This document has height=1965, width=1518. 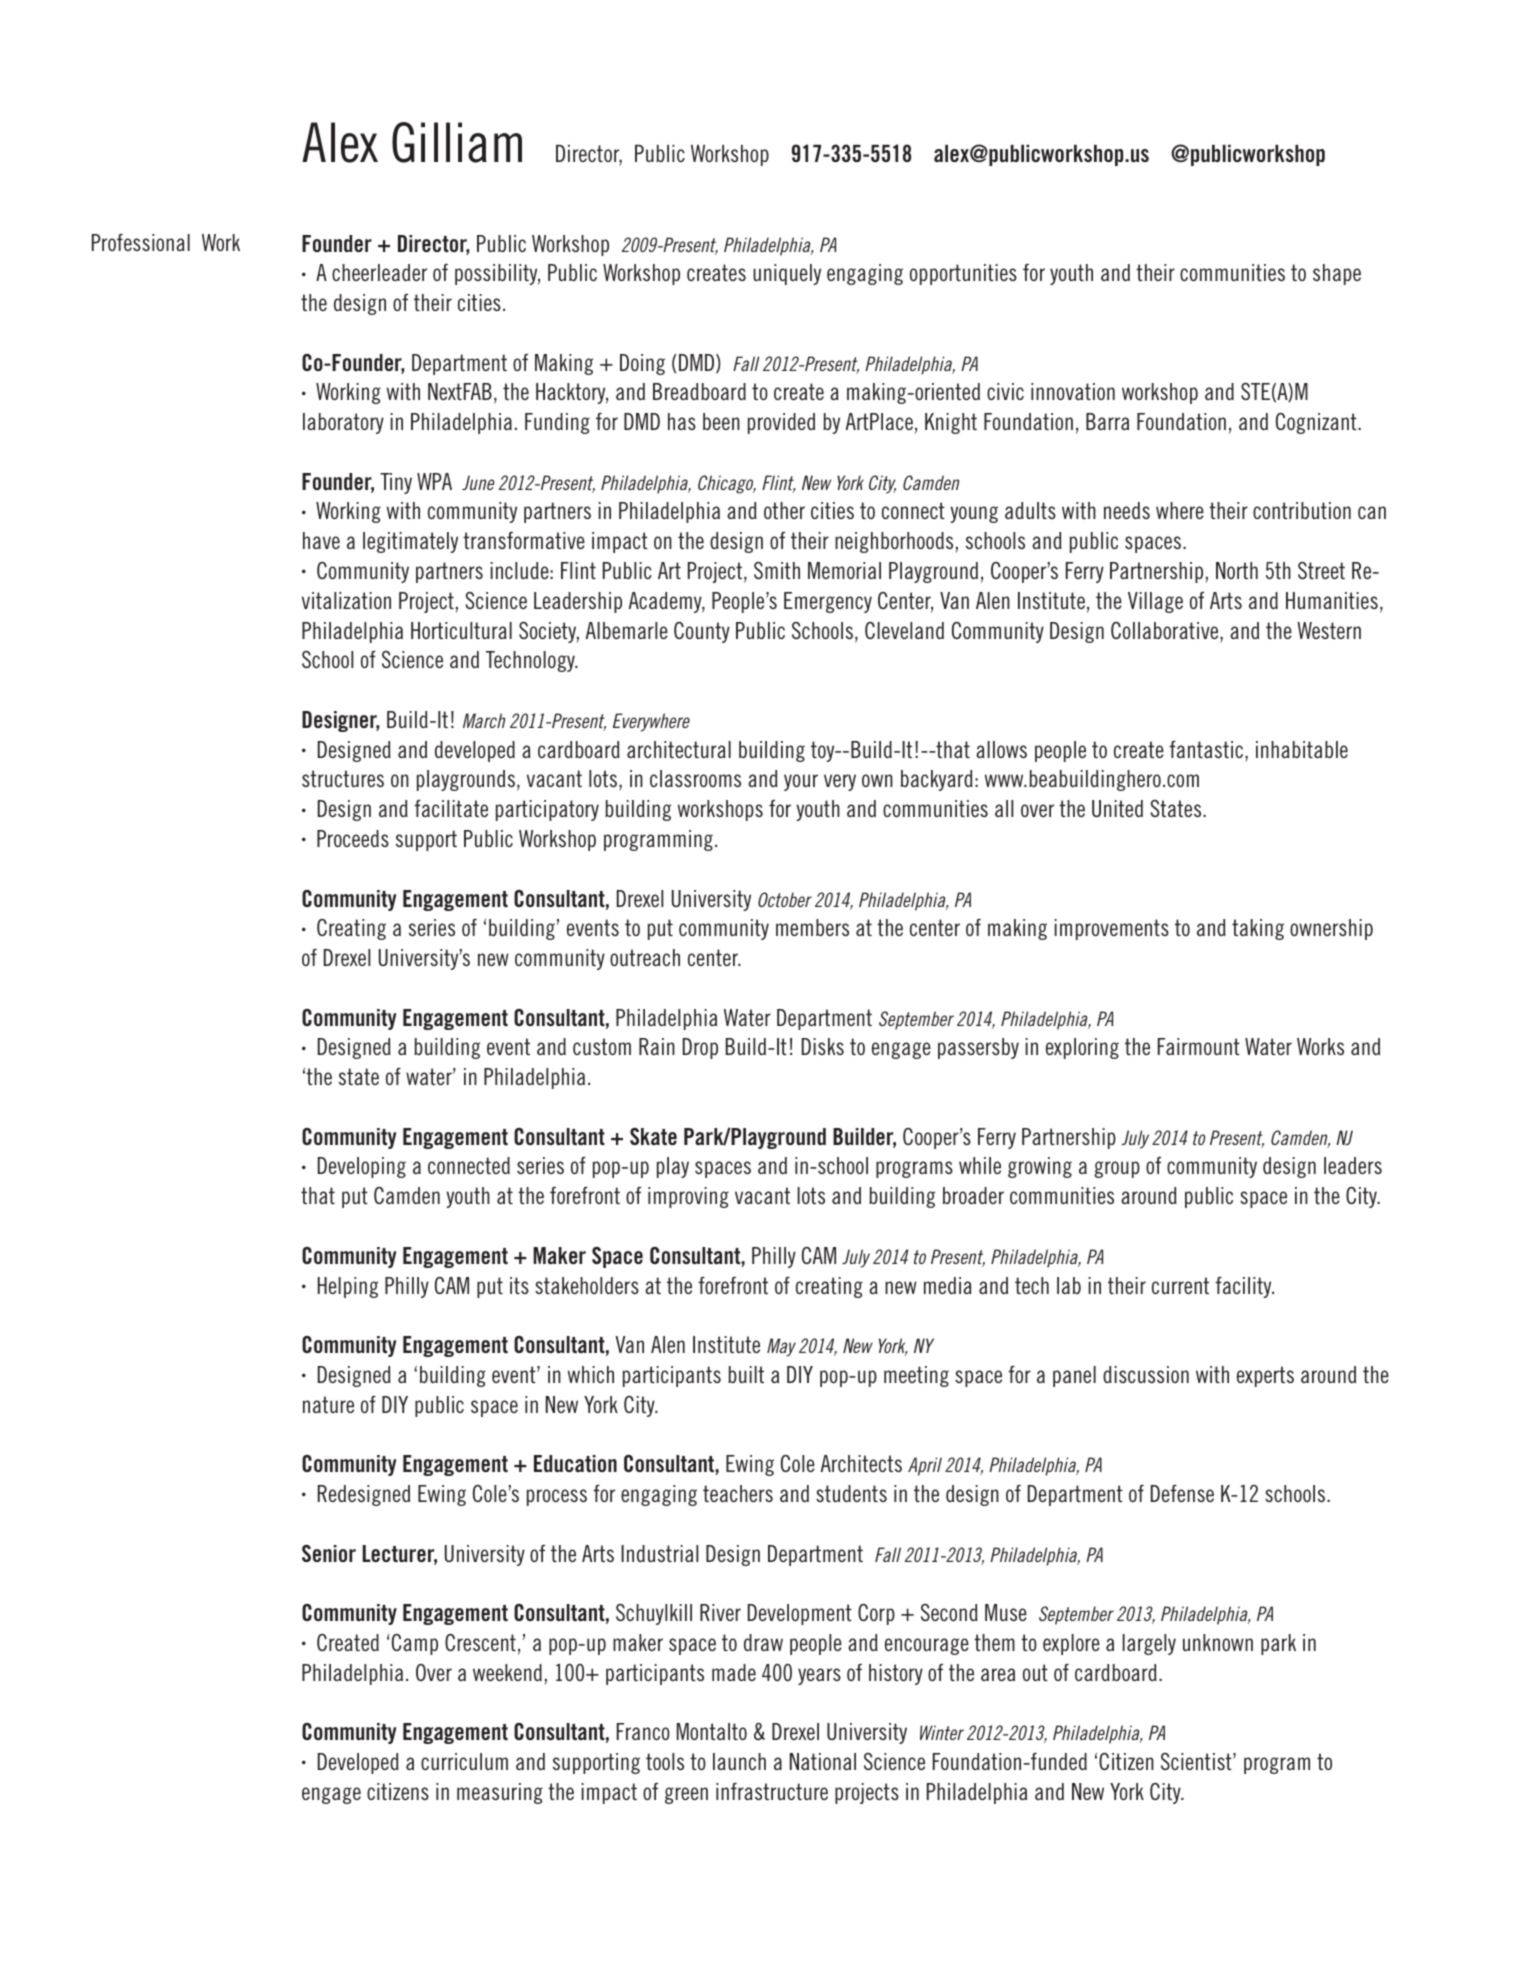 What do you see at coordinates (812, 927) in the document?
I see `members` at bounding box center [812, 927].
